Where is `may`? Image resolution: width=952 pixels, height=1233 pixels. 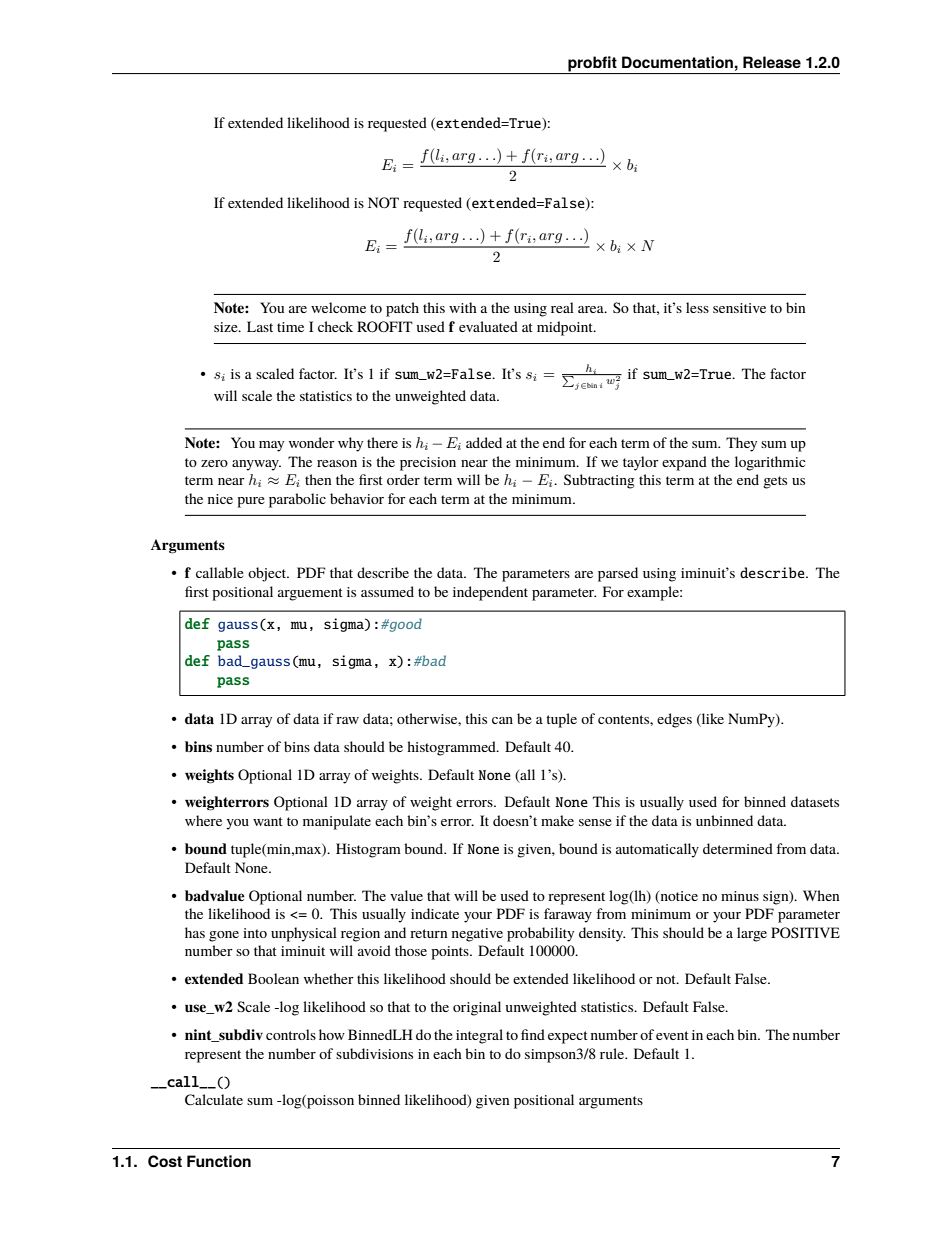 may is located at coordinates (271, 446).
